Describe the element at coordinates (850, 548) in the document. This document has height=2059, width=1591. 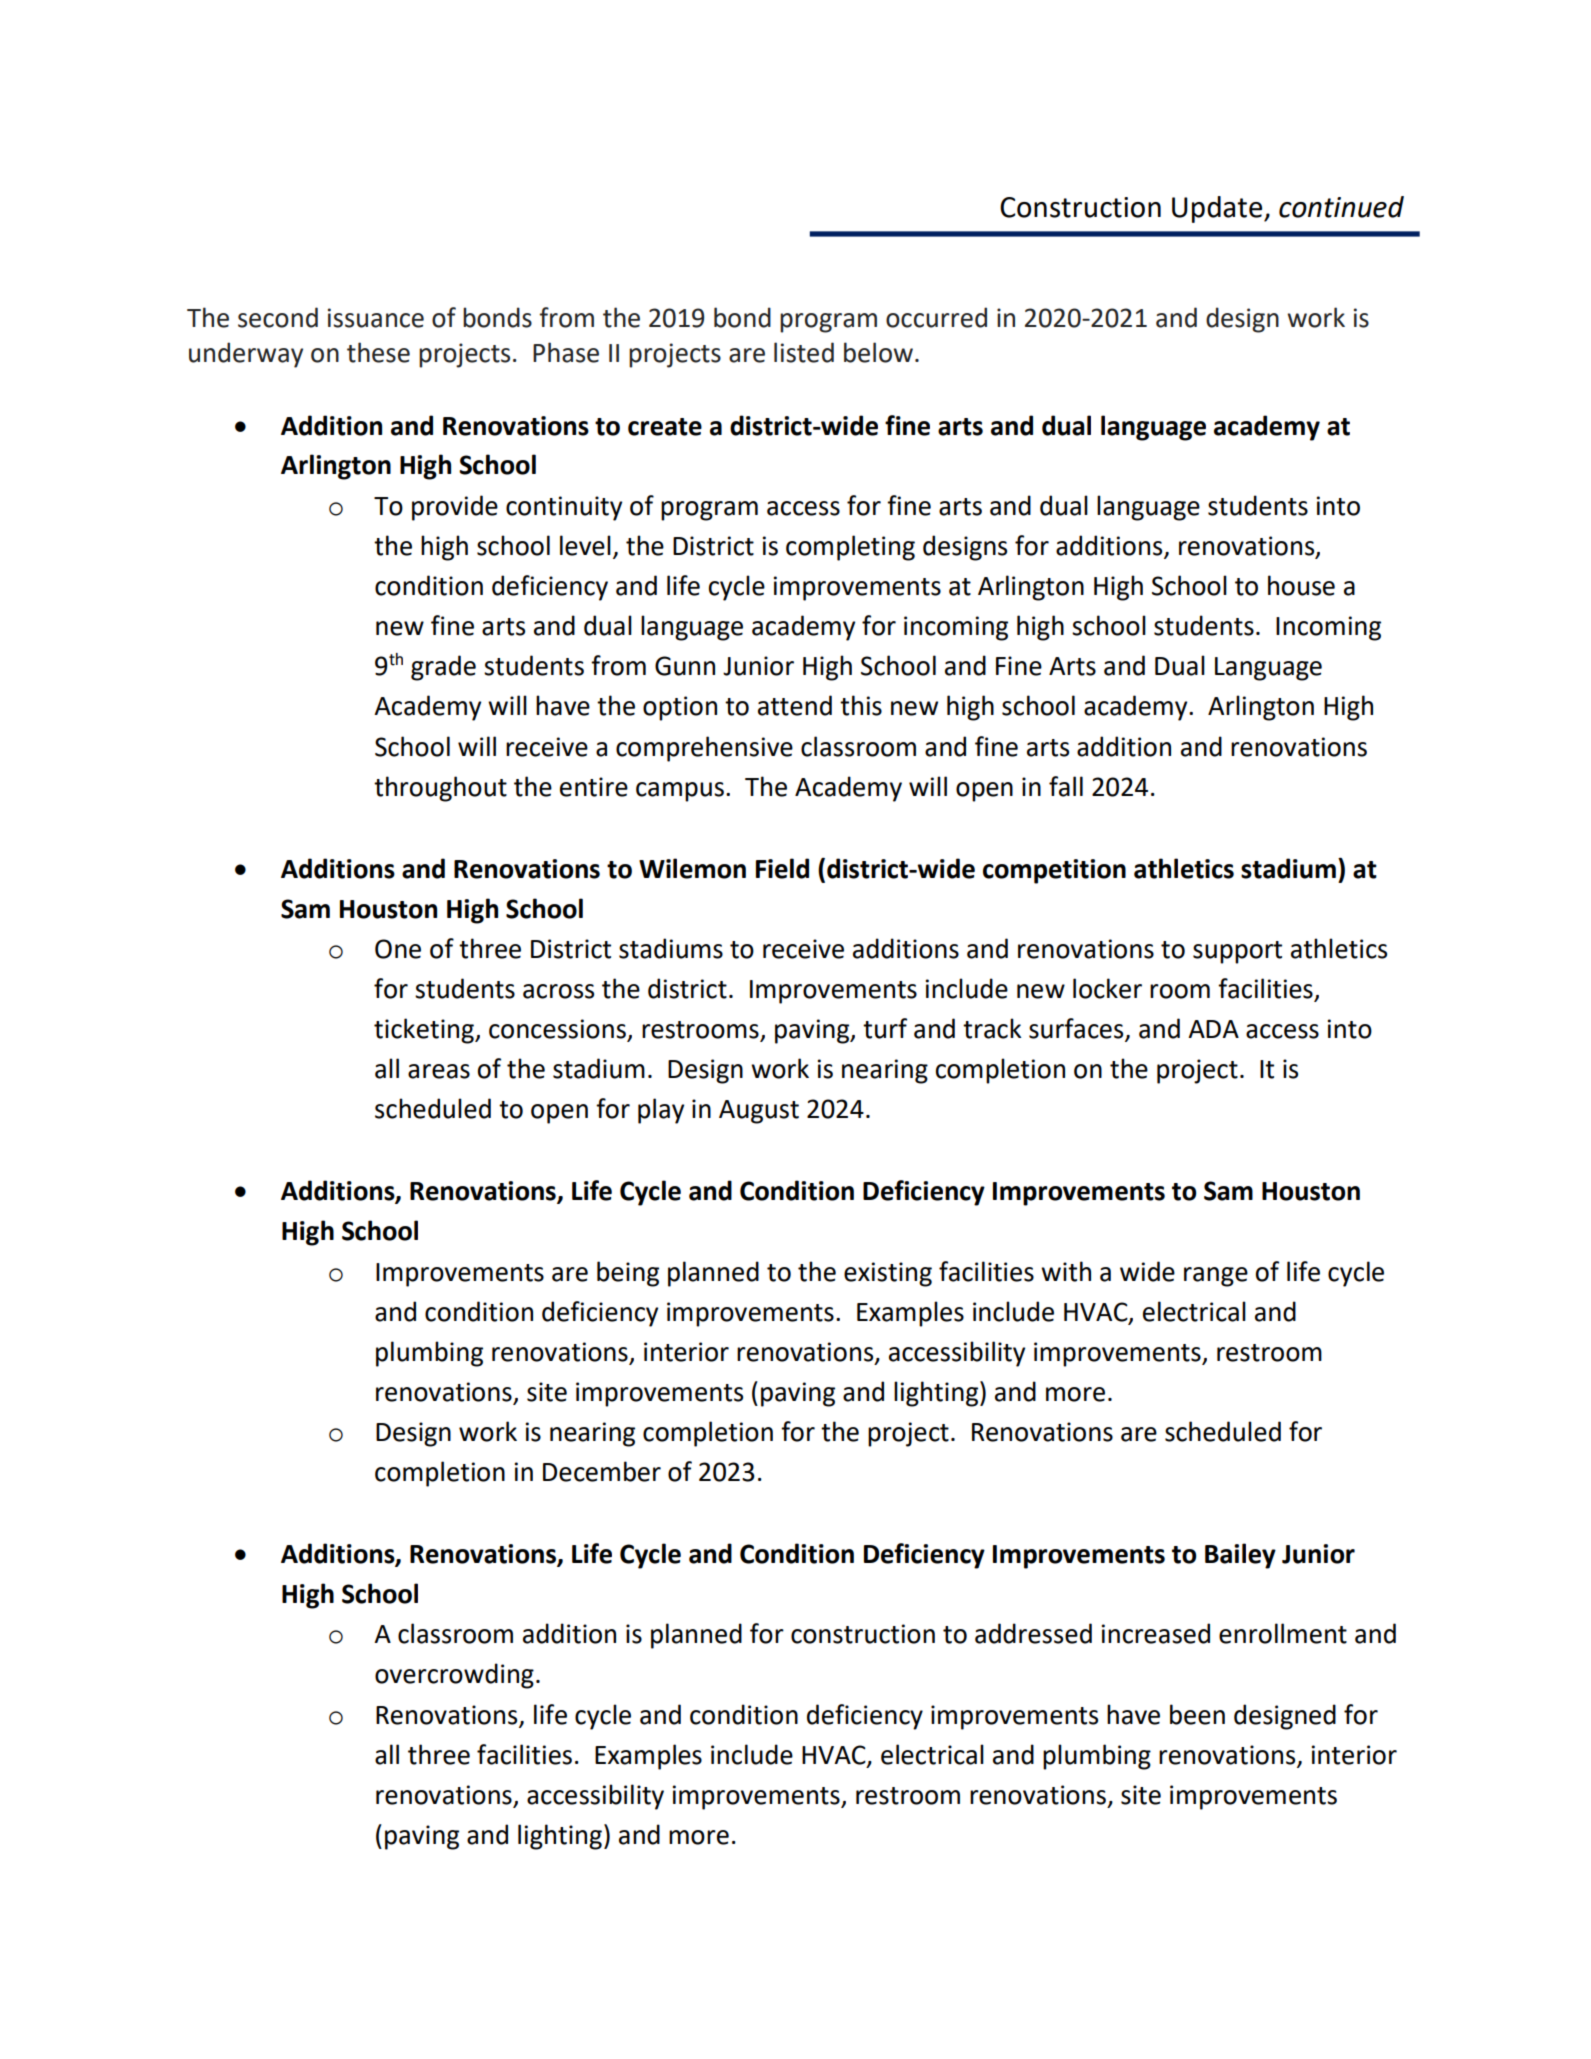
I see `completing` at that location.
